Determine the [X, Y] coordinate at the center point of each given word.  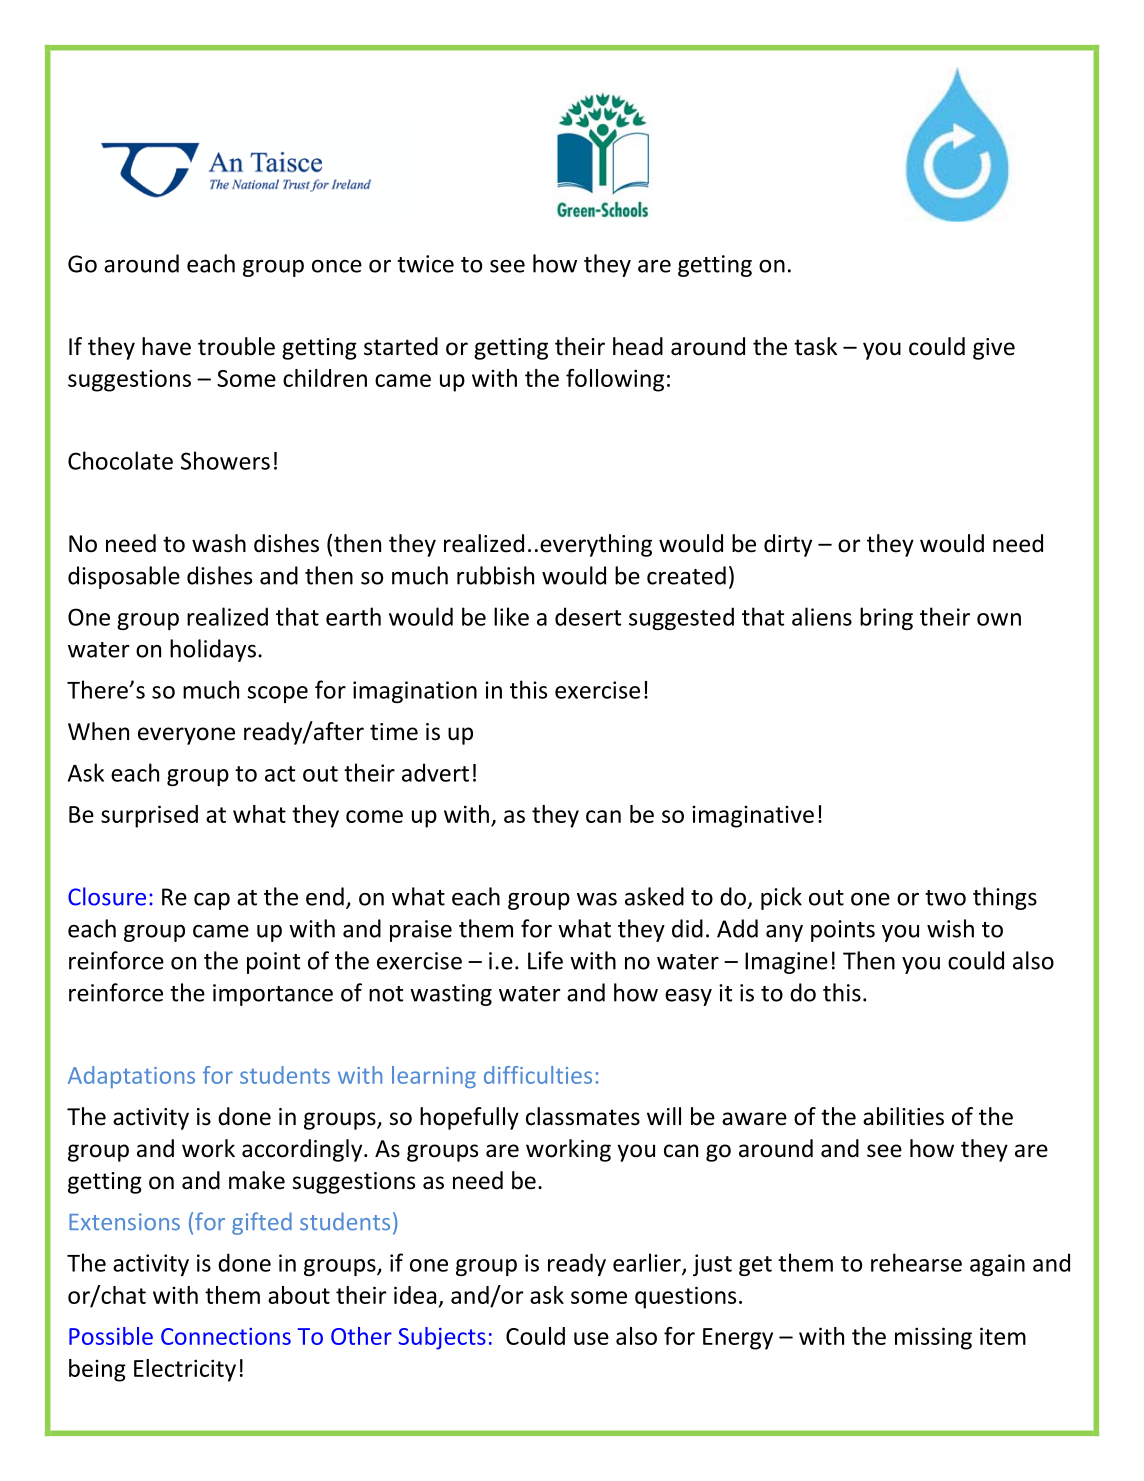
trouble [236, 346]
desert [588, 616]
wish [950, 928]
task [815, 346]
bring [886, 618]
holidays [213, 650]
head [638, 346]
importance [273, 995]
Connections [226, 1336]
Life [545, 960]
